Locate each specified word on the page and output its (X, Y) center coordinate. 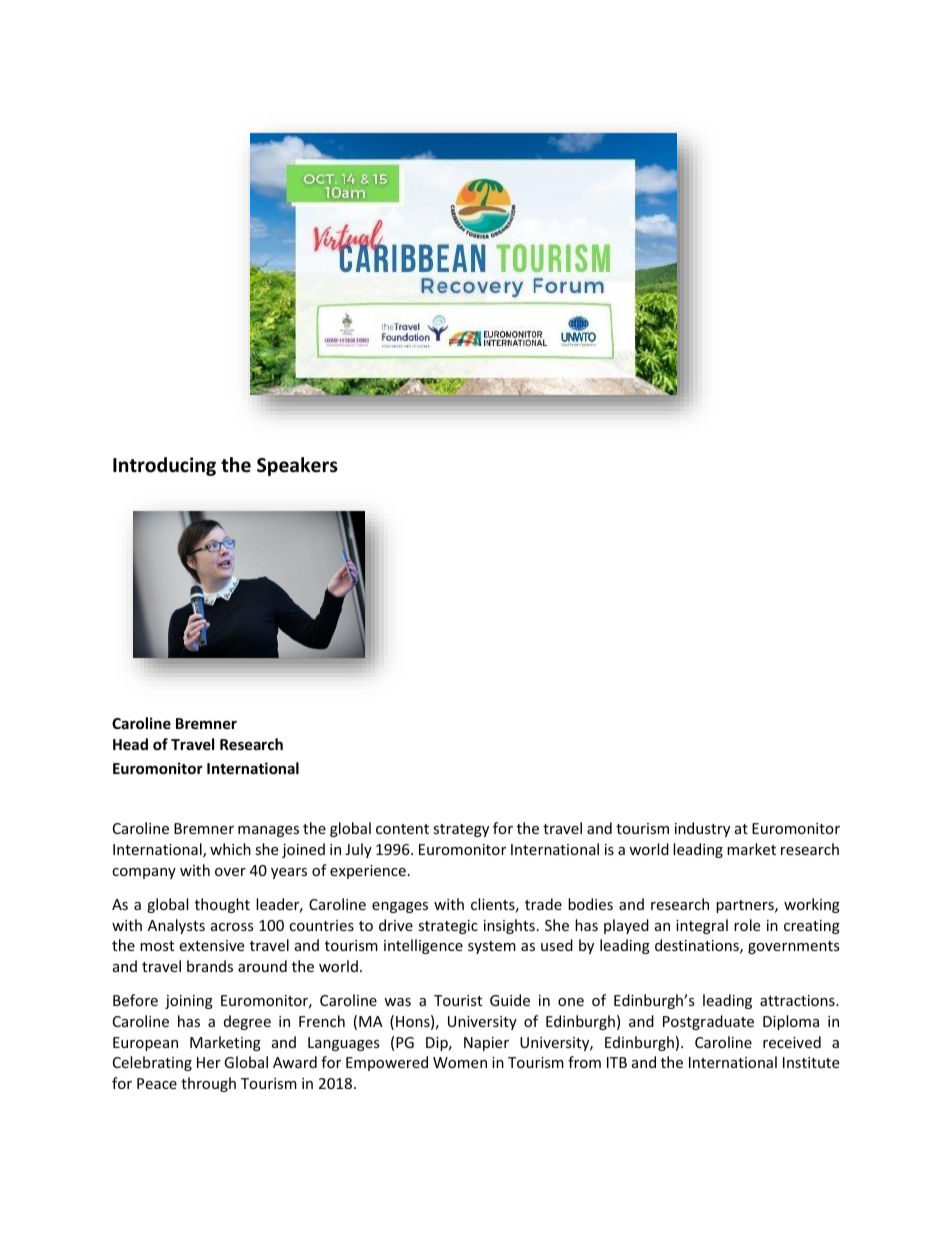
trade (543, 904)
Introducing (164, 466)
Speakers (297, 466)
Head (130, 744)
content (402, 829)
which (230, 849)
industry (702, 829)
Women (460, 1062)
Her (209, 1062)
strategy (461, 830)
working (812, 905)
